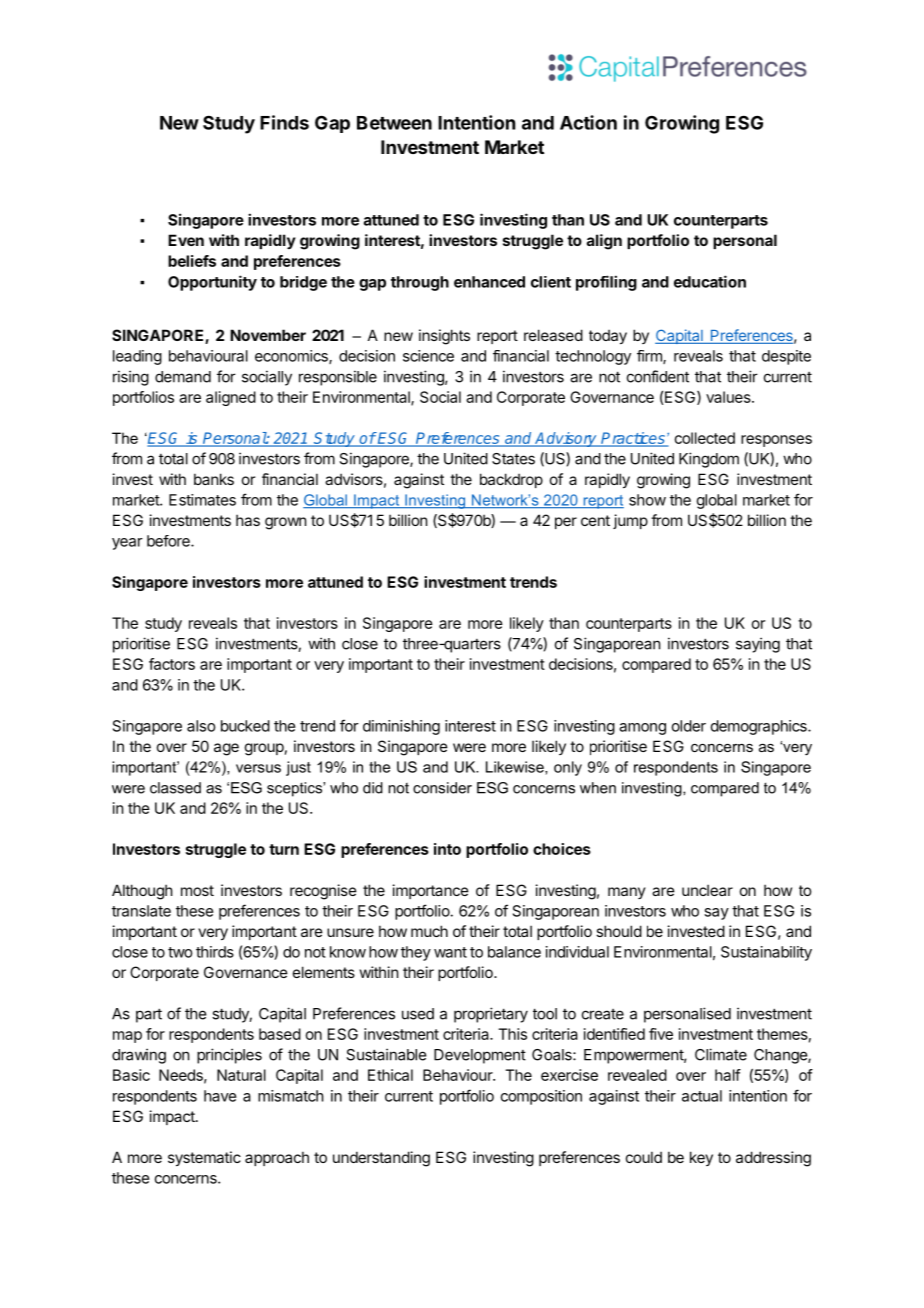 The height and width of the document is (1308, 924). I want to click on factors, so click(172, 664).
